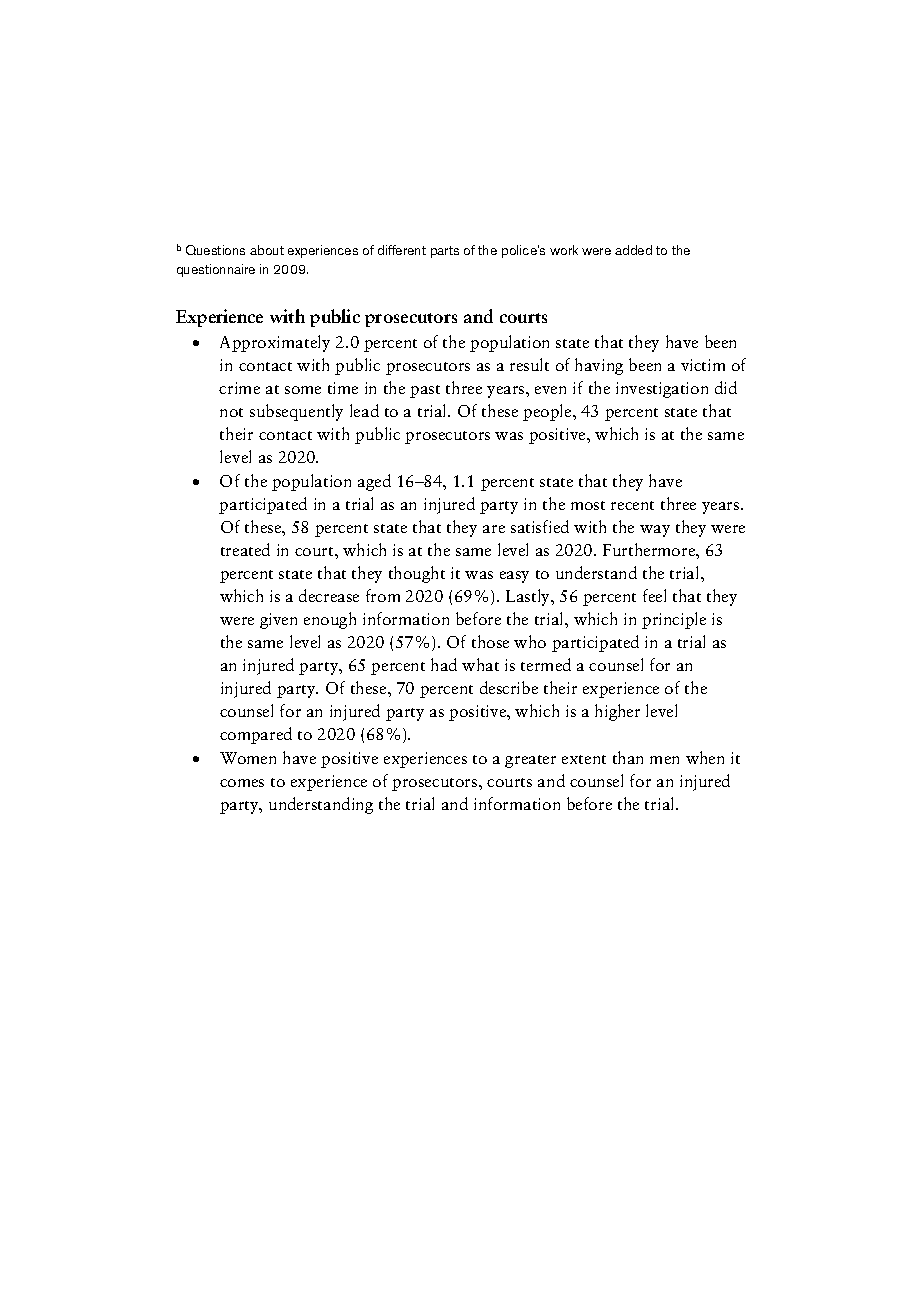 This page has width=924, height=1308. What do you see at coordinates (540, 526) in the page?
I see `satisfied` at bounding box center [540, 526].
